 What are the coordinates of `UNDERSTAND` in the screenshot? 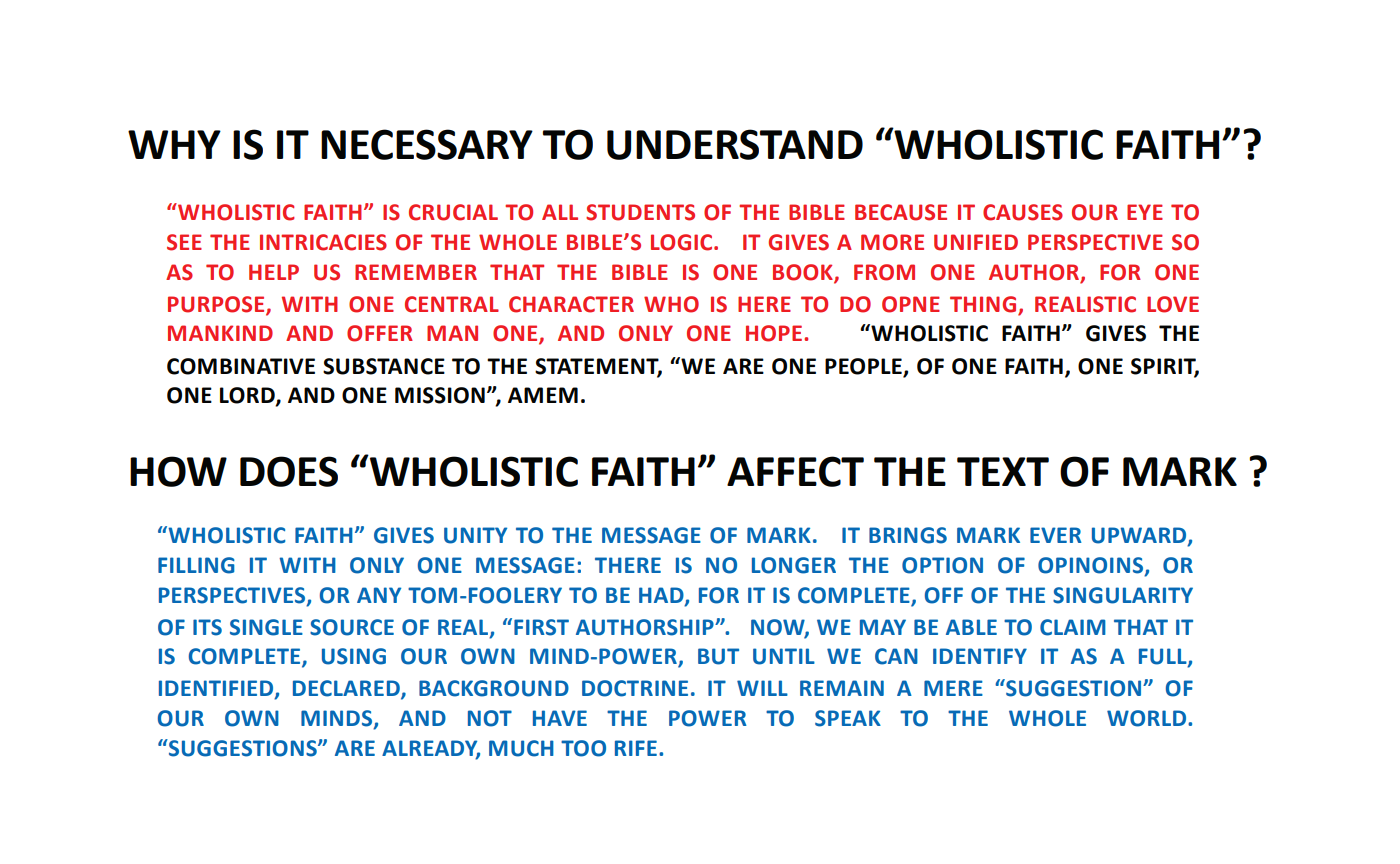 It's located at (735, 144).
